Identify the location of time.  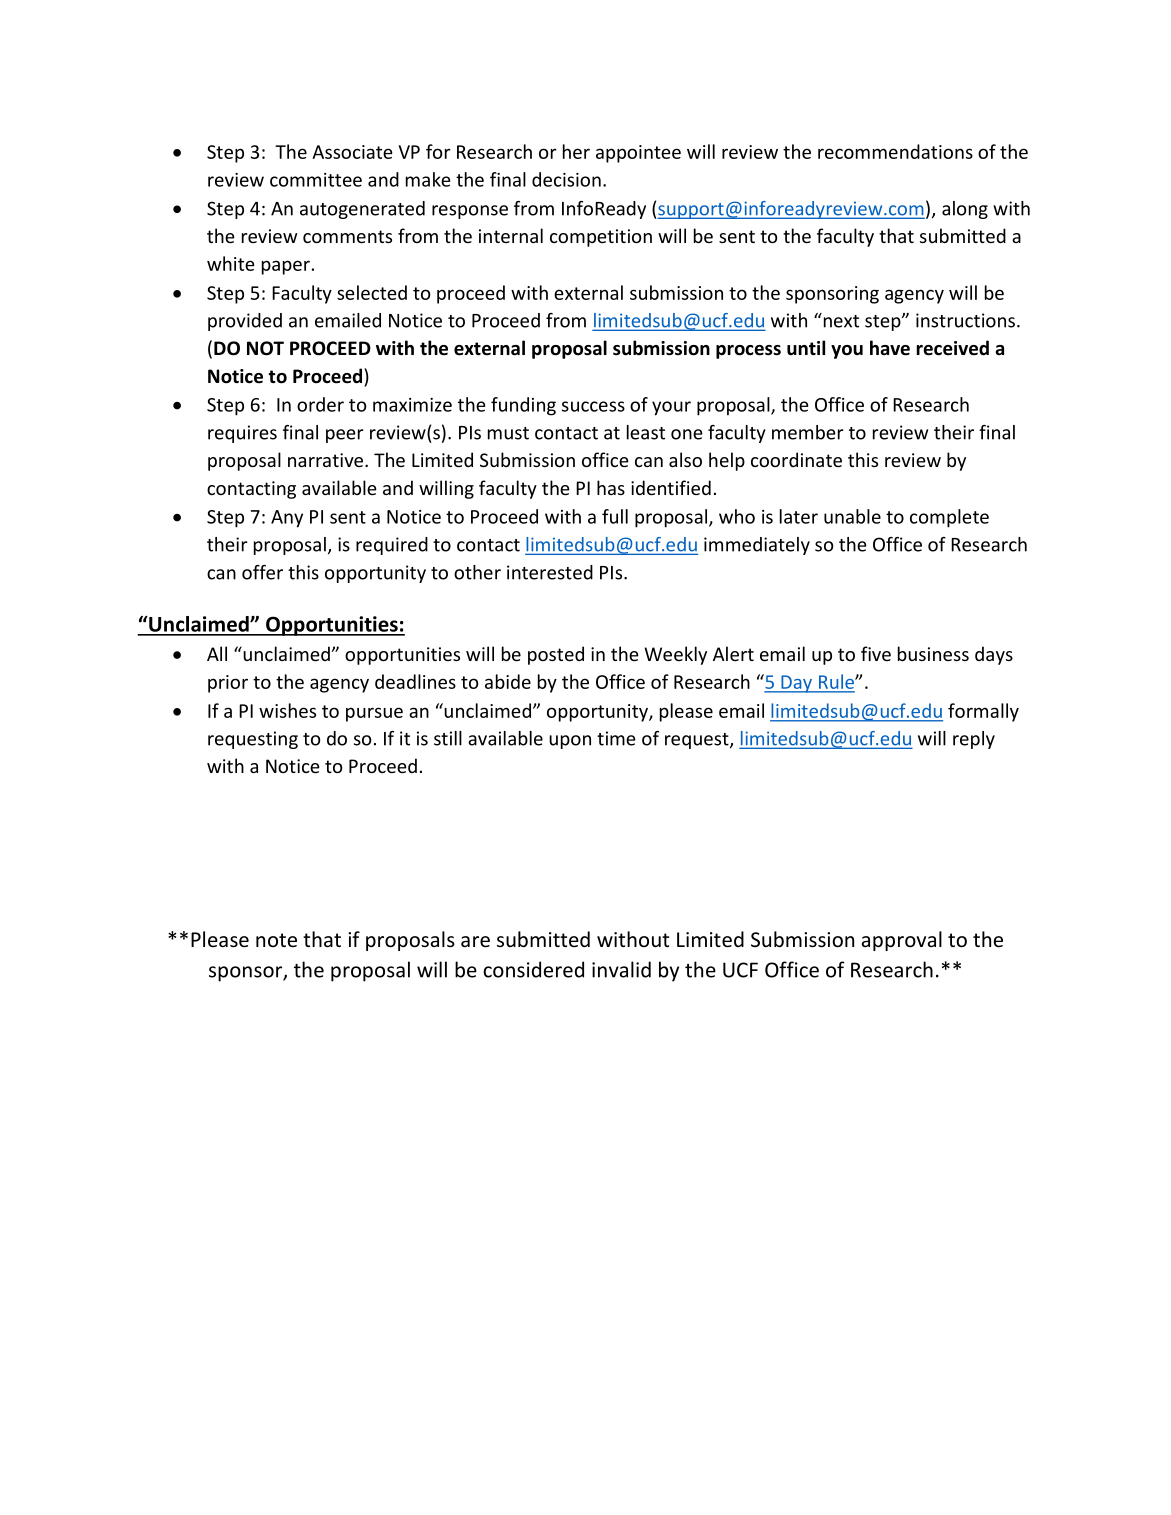
(616, 738).
